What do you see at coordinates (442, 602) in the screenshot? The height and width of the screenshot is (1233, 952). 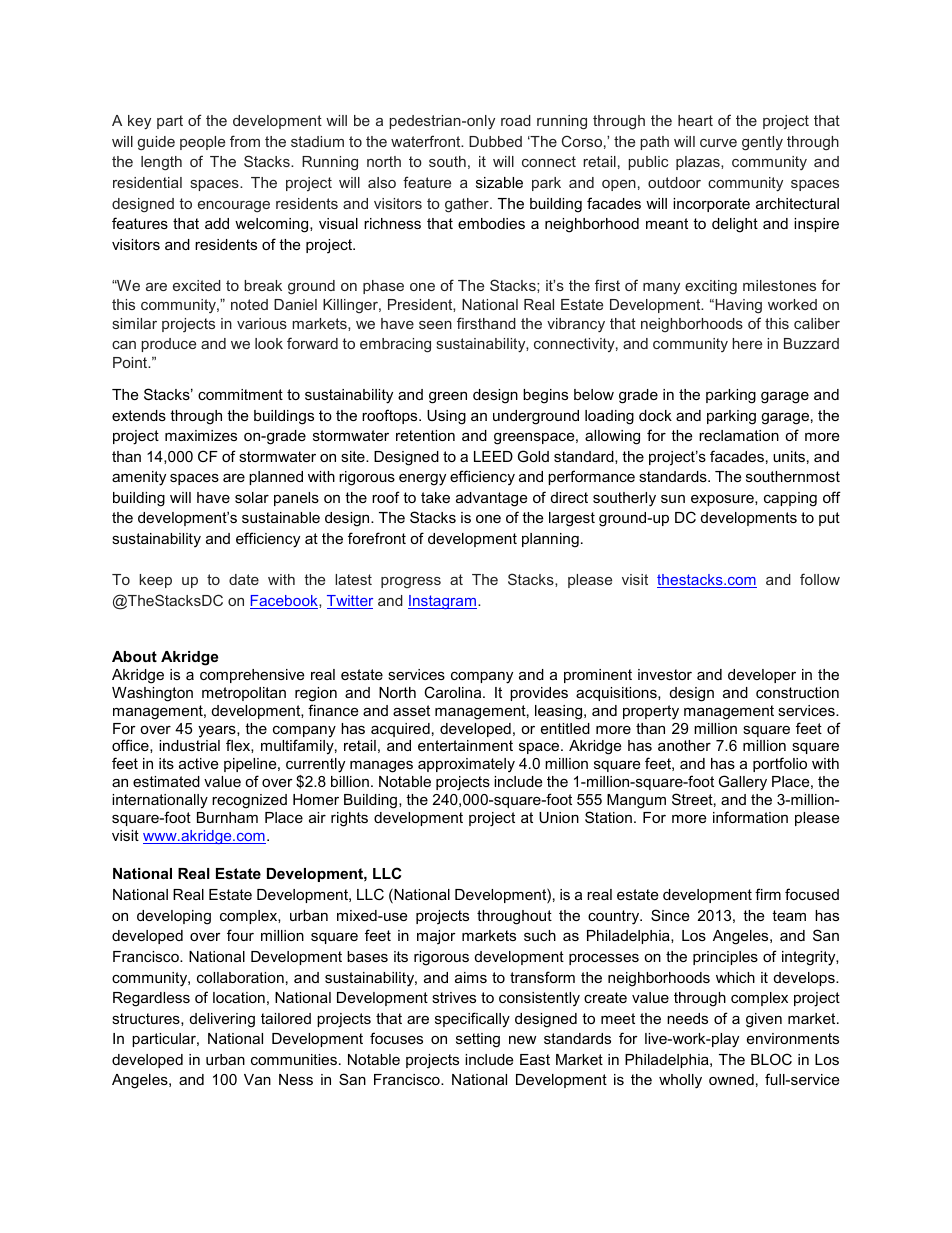 I see `Instagram` at bounding box center [442, 602].
